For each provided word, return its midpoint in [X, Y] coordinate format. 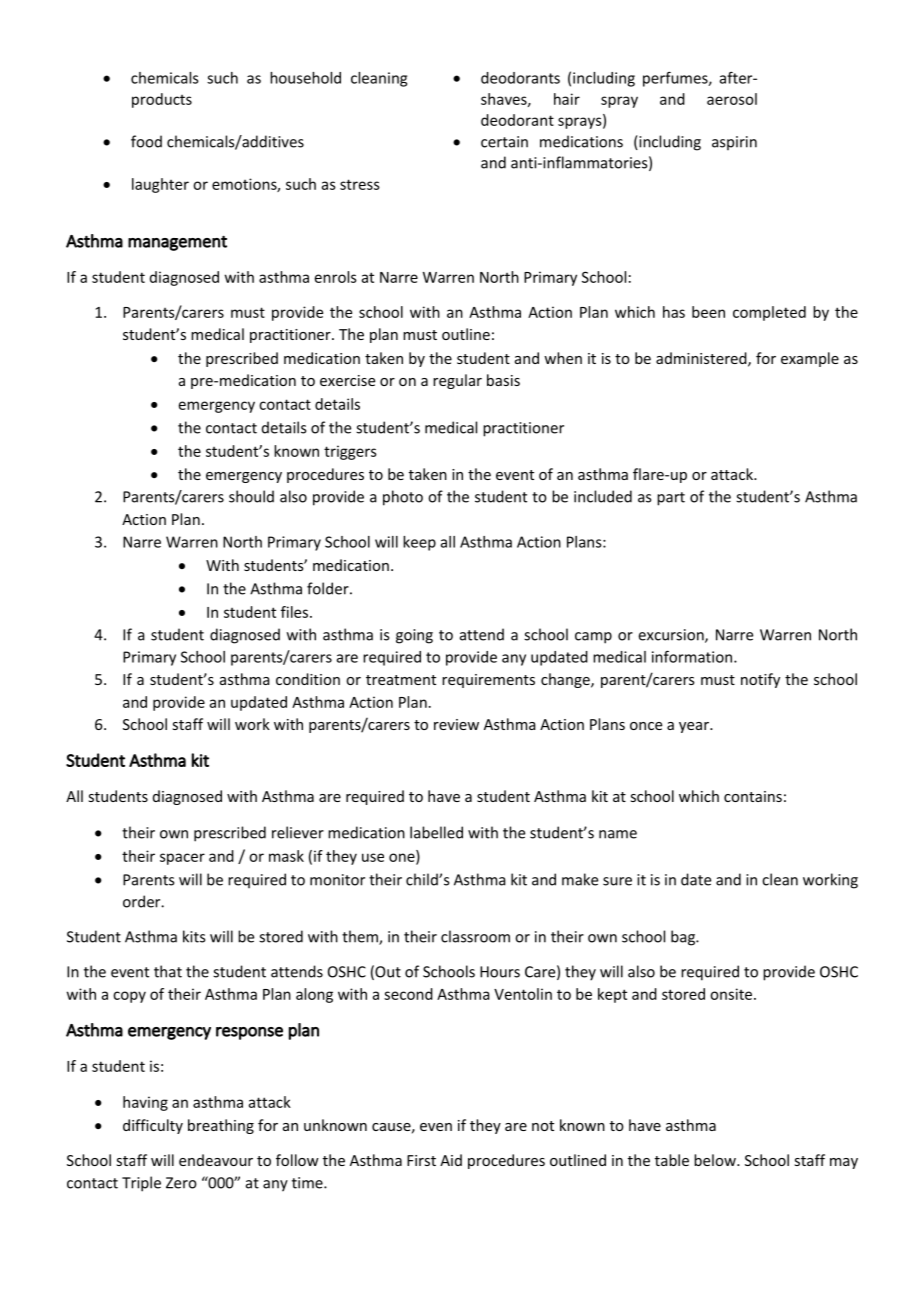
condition [308, 679]
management [177, 243]
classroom [475, 936]
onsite [732, 994]
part [671, 499]
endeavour [216, 1160]
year [695, 727]
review [456, 724]
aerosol [732, 99]
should [251, 496]
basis [503, 380]
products [162, 100]
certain [504, 142]
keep [419, 543]
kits [194, 936]
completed [769, 313]
